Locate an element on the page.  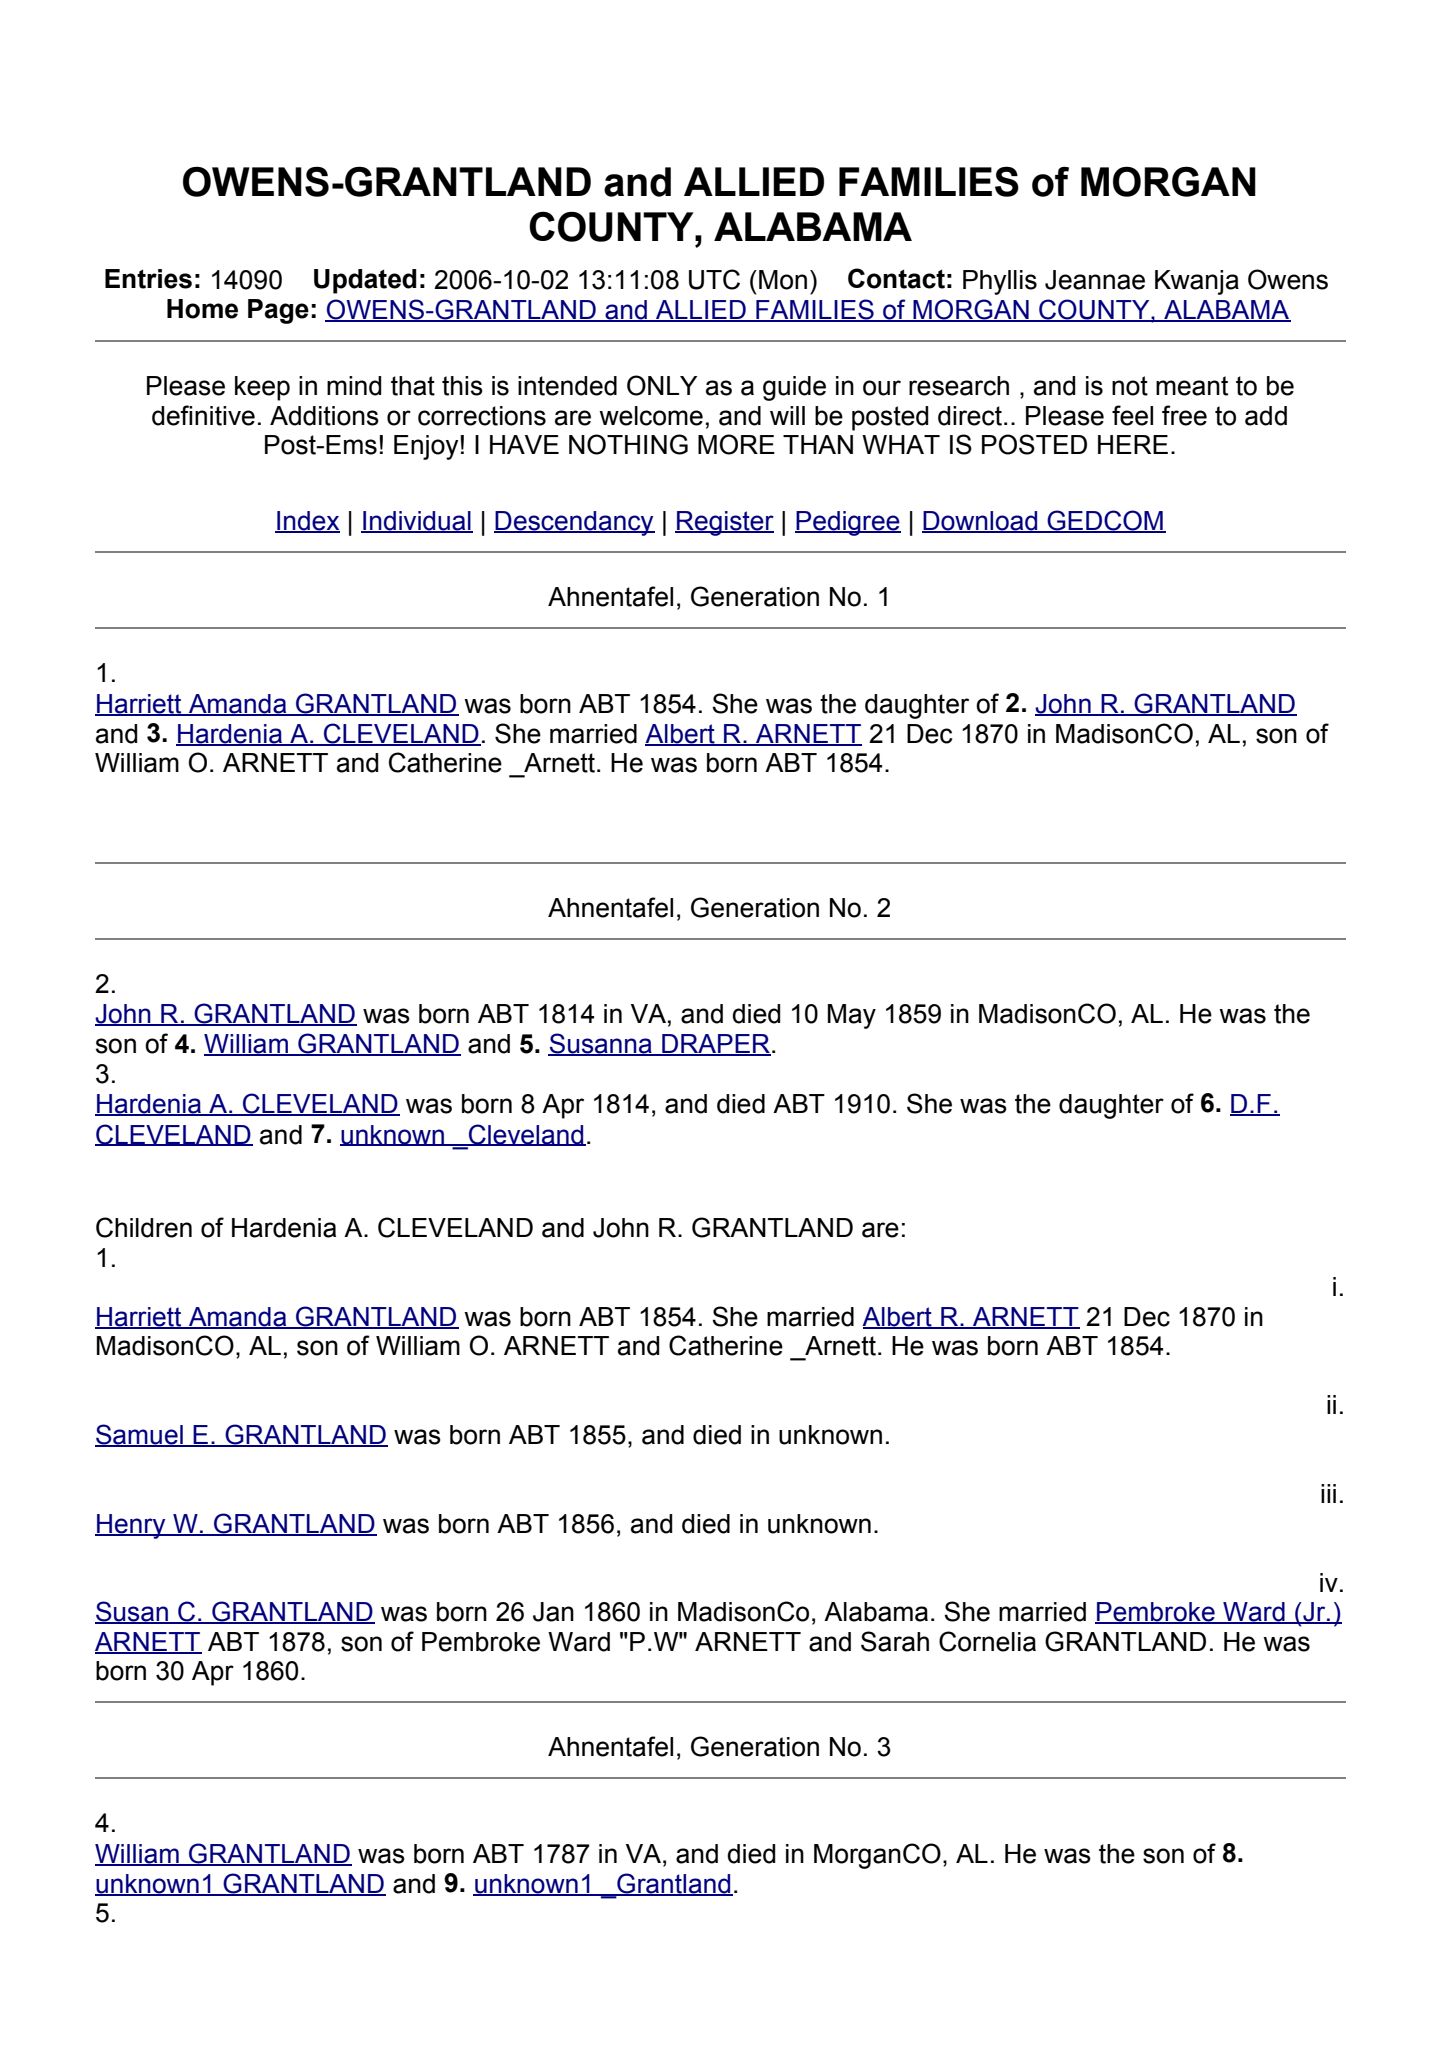
Jan is located at coordinates (553, 1612).
